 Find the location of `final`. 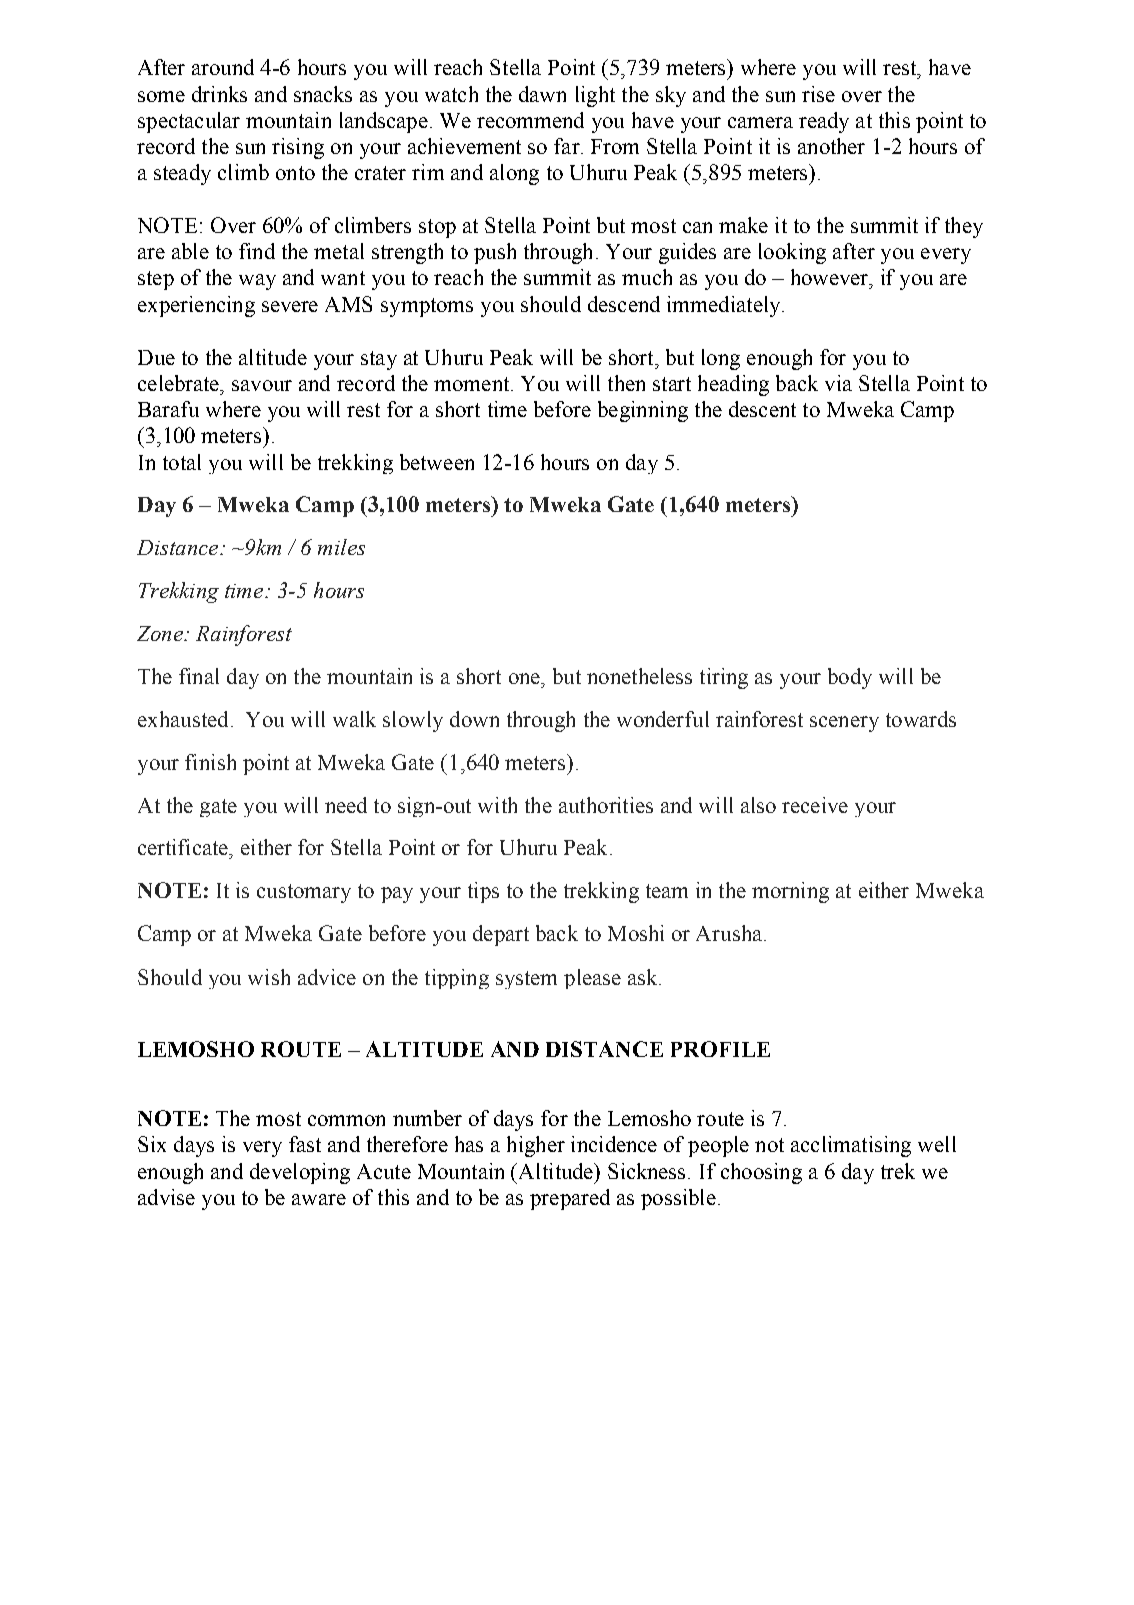

final is located at coordinates (199, 676).
